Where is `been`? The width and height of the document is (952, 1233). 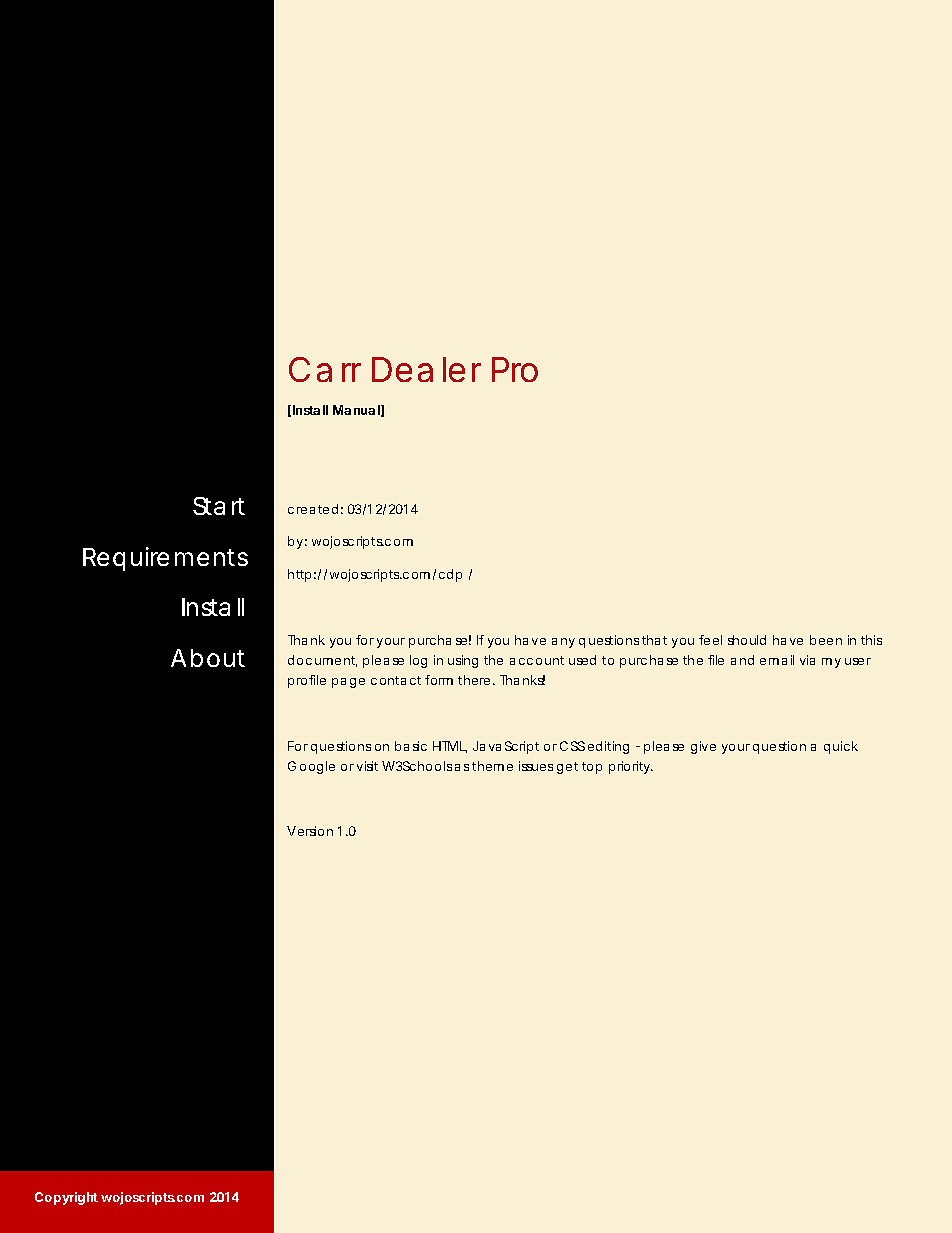 been is located at coordinates (826, 640).
